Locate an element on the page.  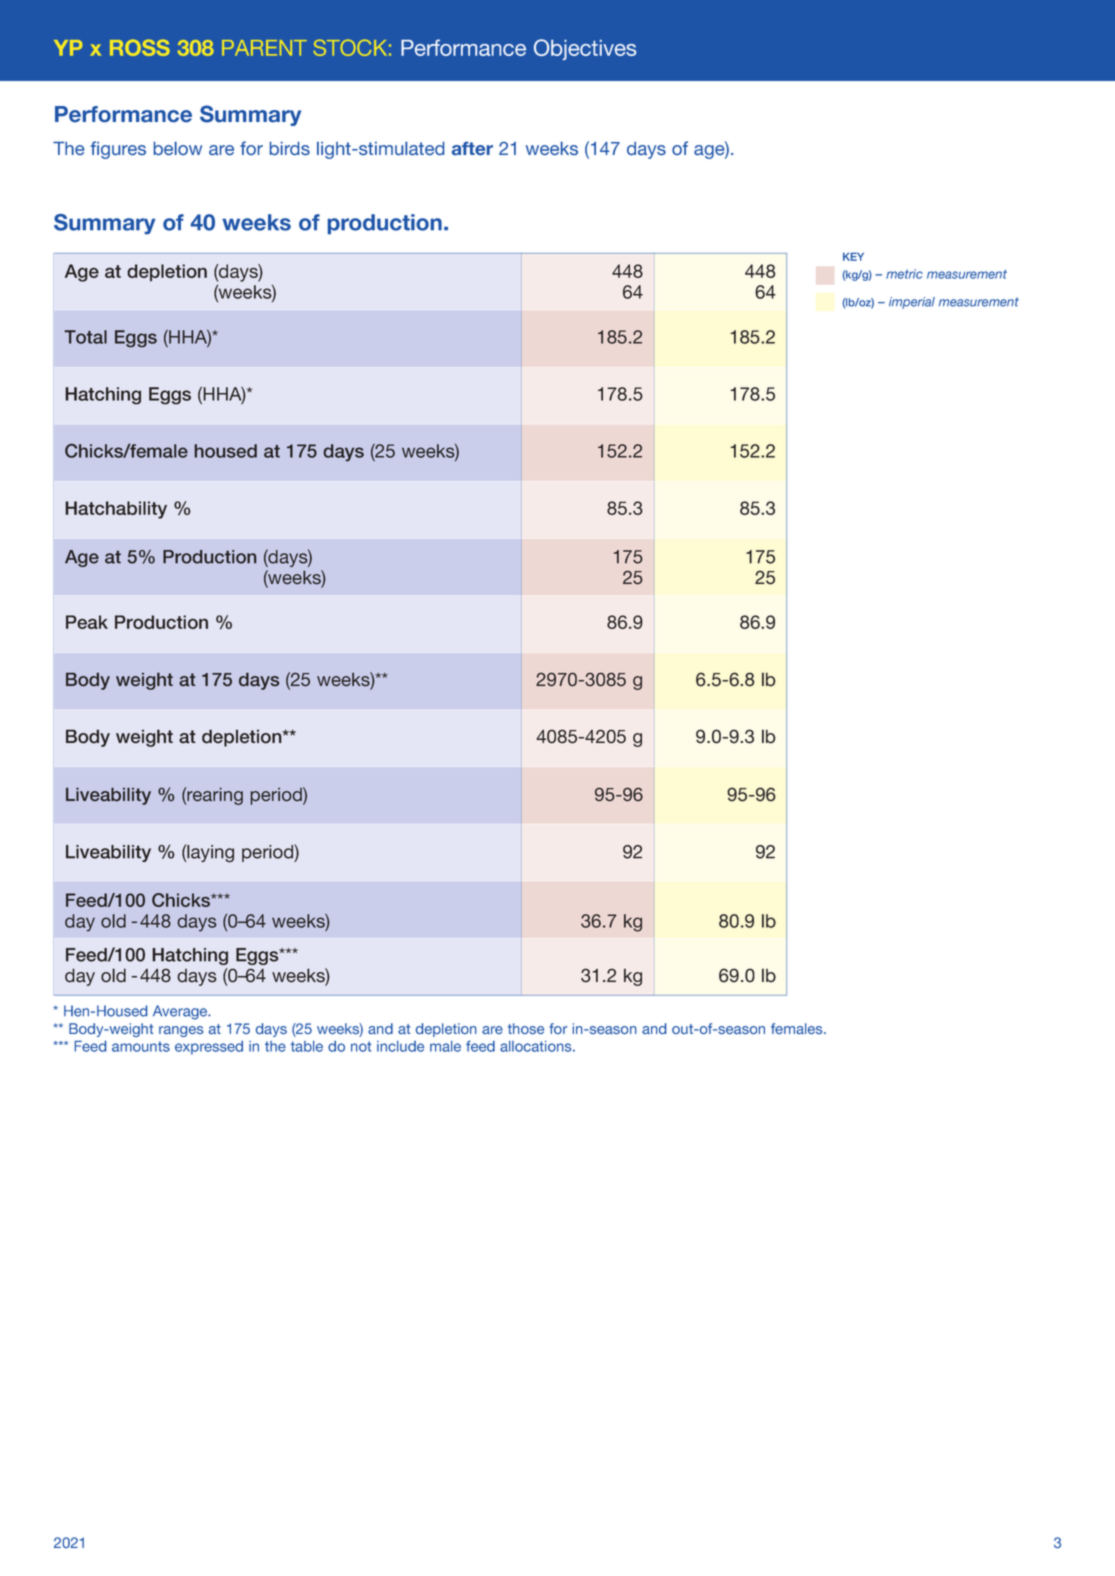
ROSS is located at coordinates (140, 47).
